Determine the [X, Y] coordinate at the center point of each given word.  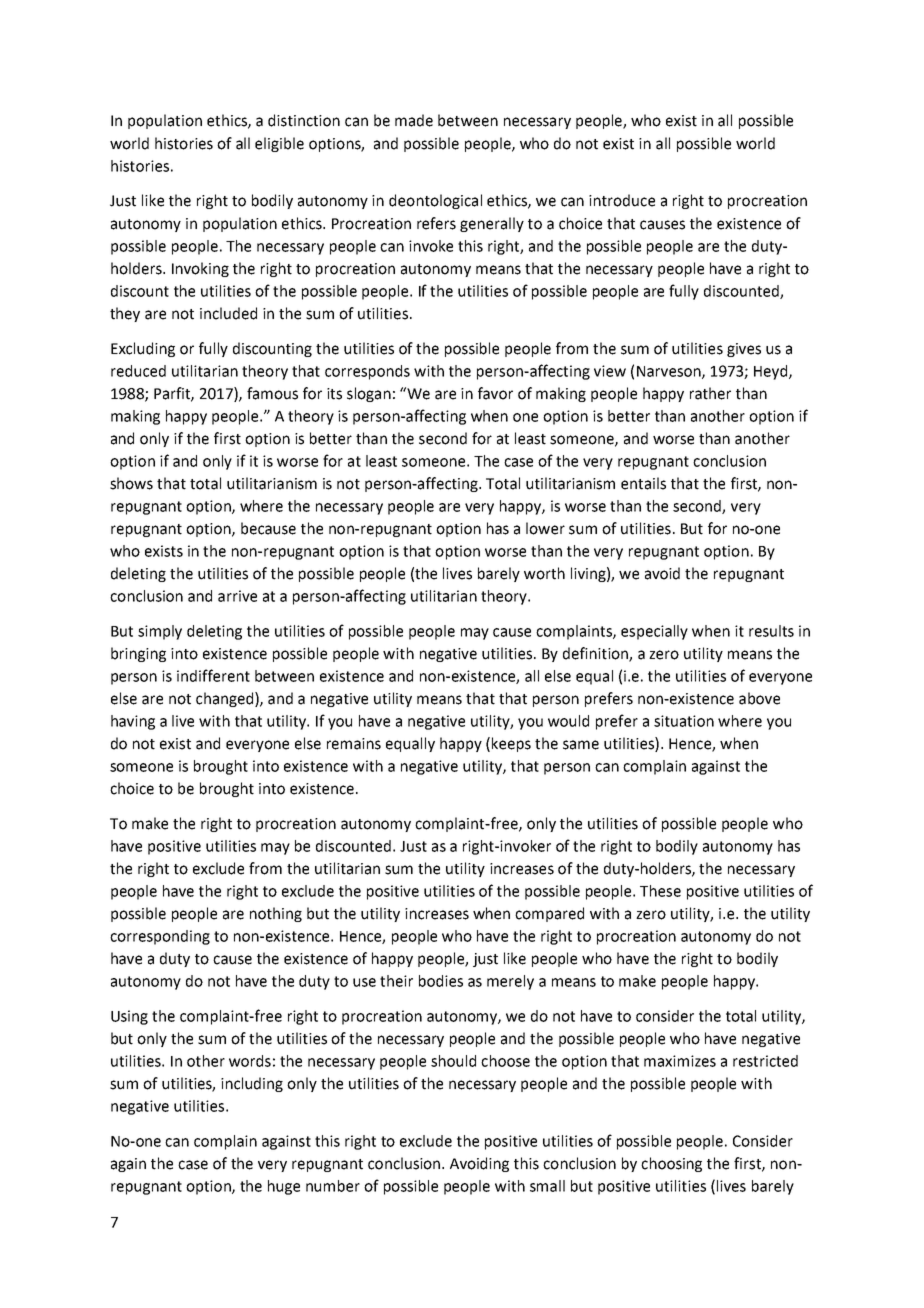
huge [284, 1187]
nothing [276, 914]
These [660, 891]
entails [643, 483]
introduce [622, 200]
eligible [279, 144]
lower [545, 528]
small [547, 1186]
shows [131, 483]
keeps [511, 744]
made [414, 120]
